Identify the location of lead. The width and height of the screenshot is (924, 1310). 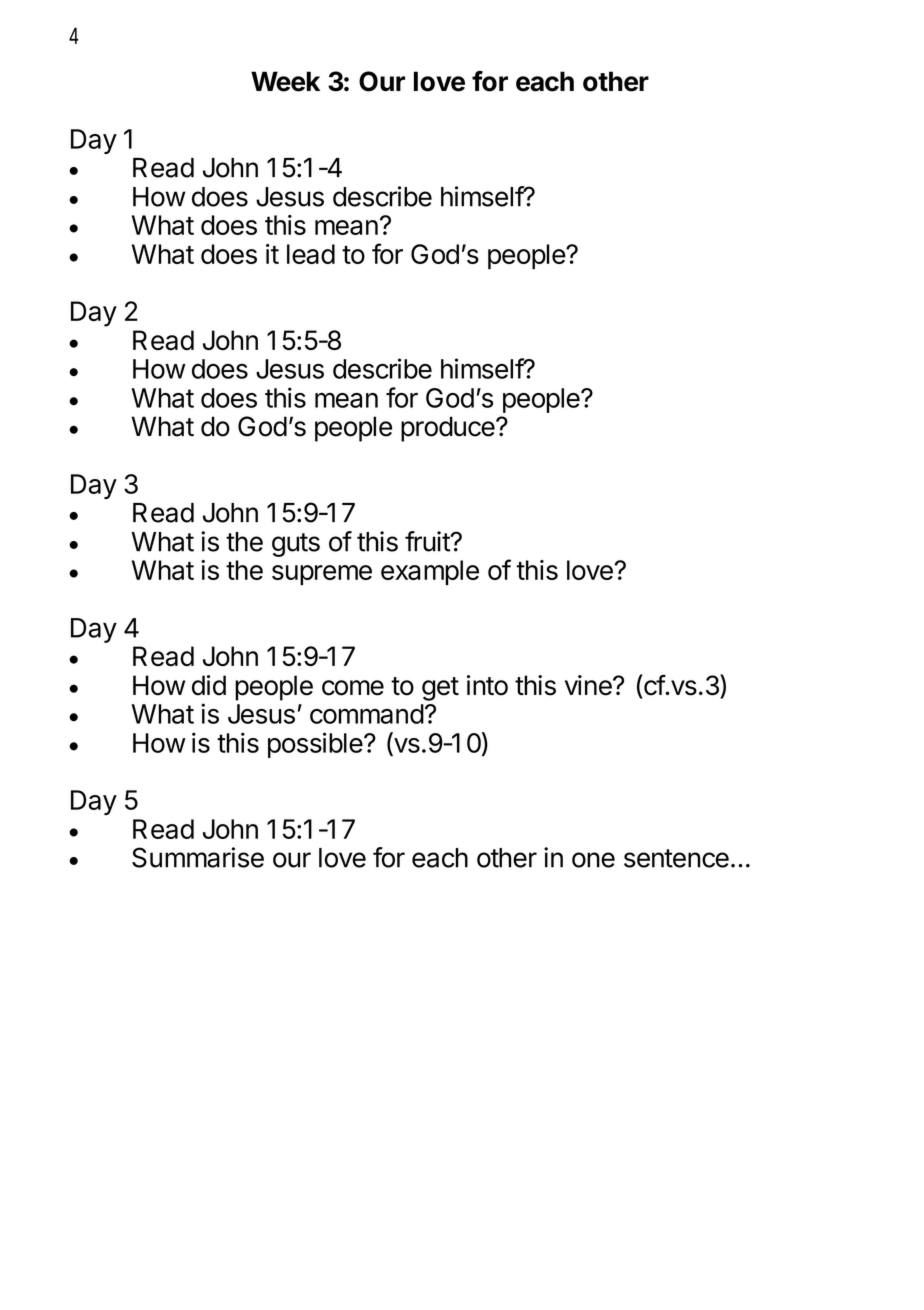
(311, 254).
